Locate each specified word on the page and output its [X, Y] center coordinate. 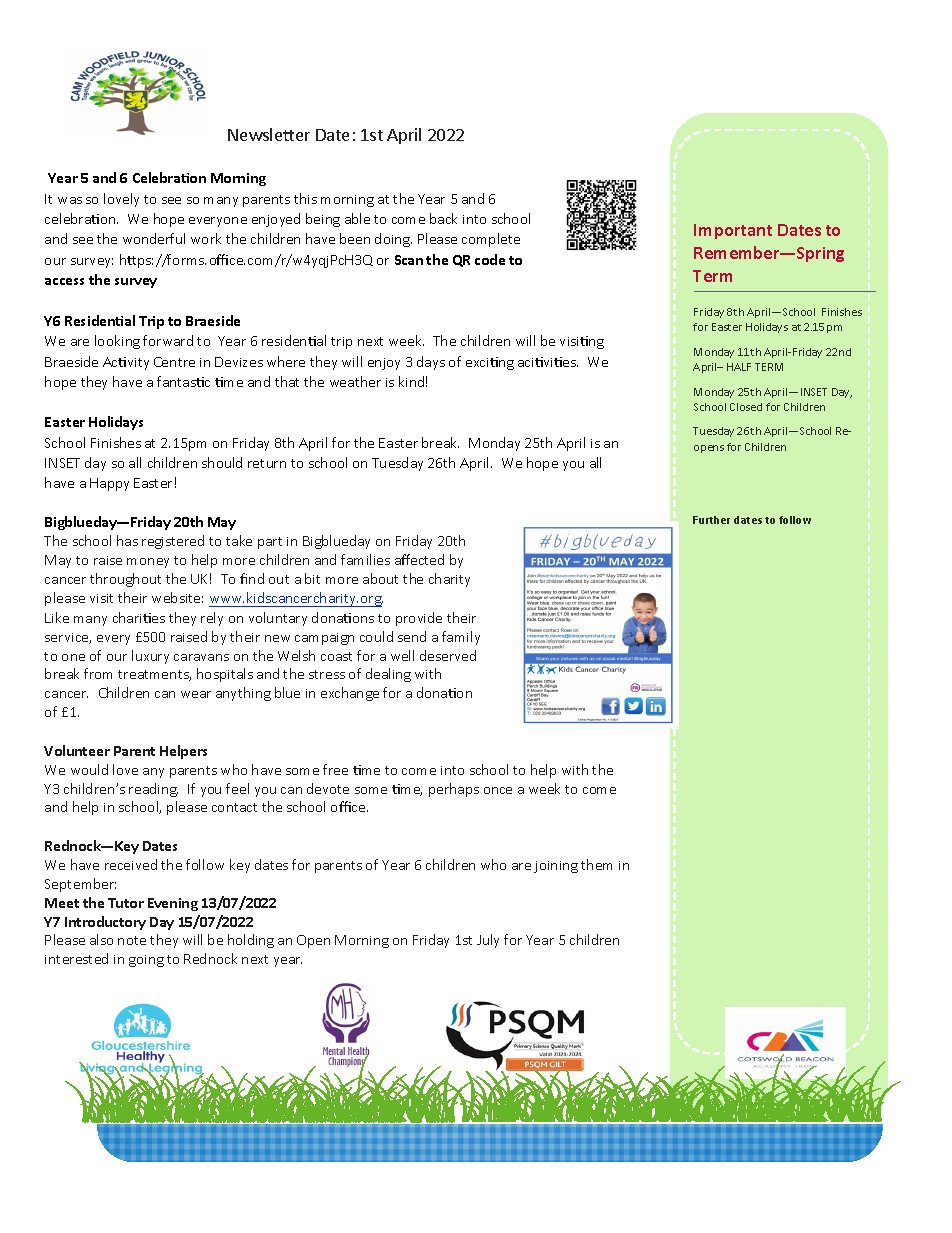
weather [355, 381]
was [70, 200]
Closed [746, 407]
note [132, 940]
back [443, 218]
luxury [150, 657]
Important [733, 231]
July [488, 941]
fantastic [183, 381]
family [461, 638]
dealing [388, 675]
